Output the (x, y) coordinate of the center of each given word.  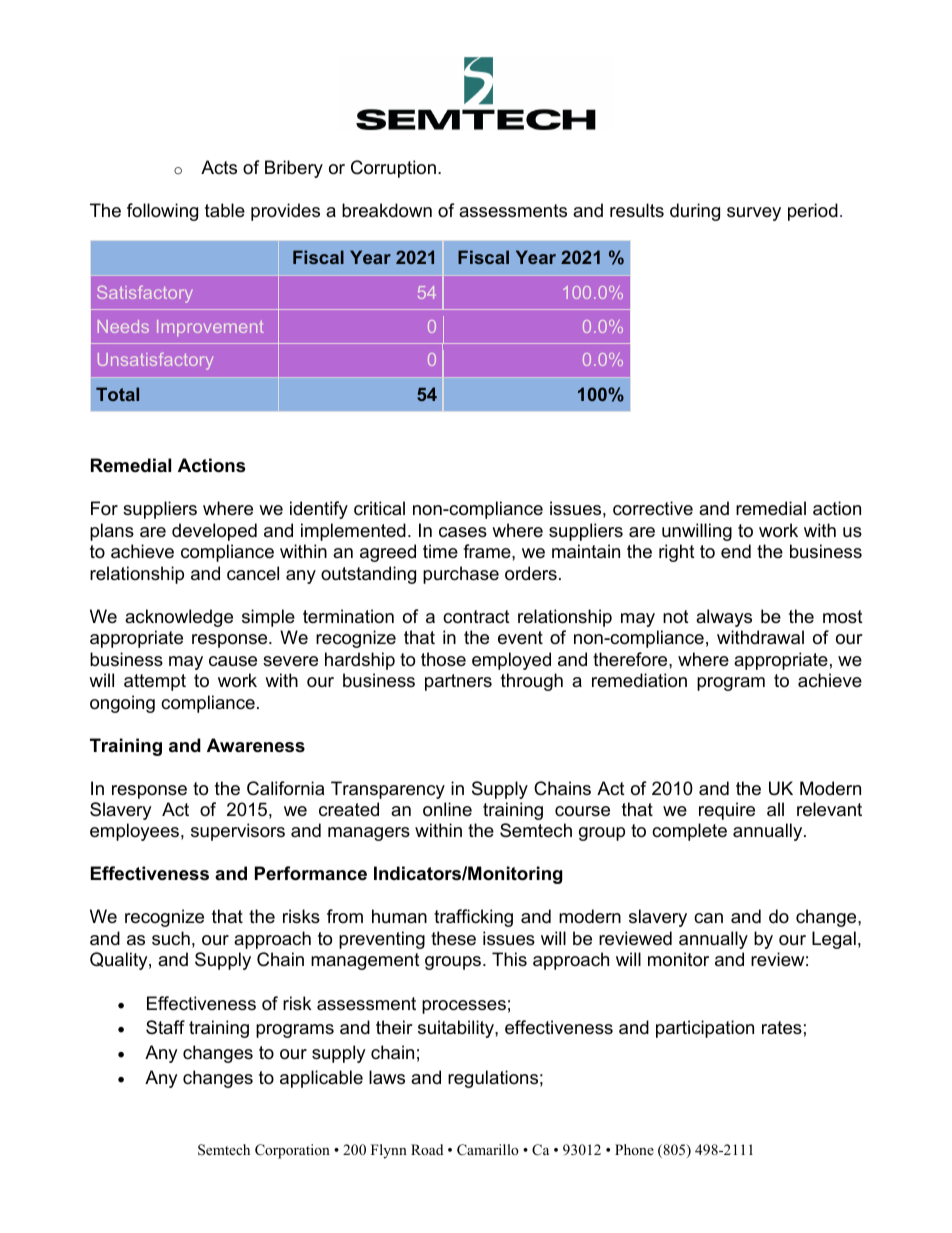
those (443, 659)
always (724, 618)
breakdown (387, 210)
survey (754, 214)
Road (427, 1149)
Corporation (292, 1151)
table (225, 210)
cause (233, 661)
